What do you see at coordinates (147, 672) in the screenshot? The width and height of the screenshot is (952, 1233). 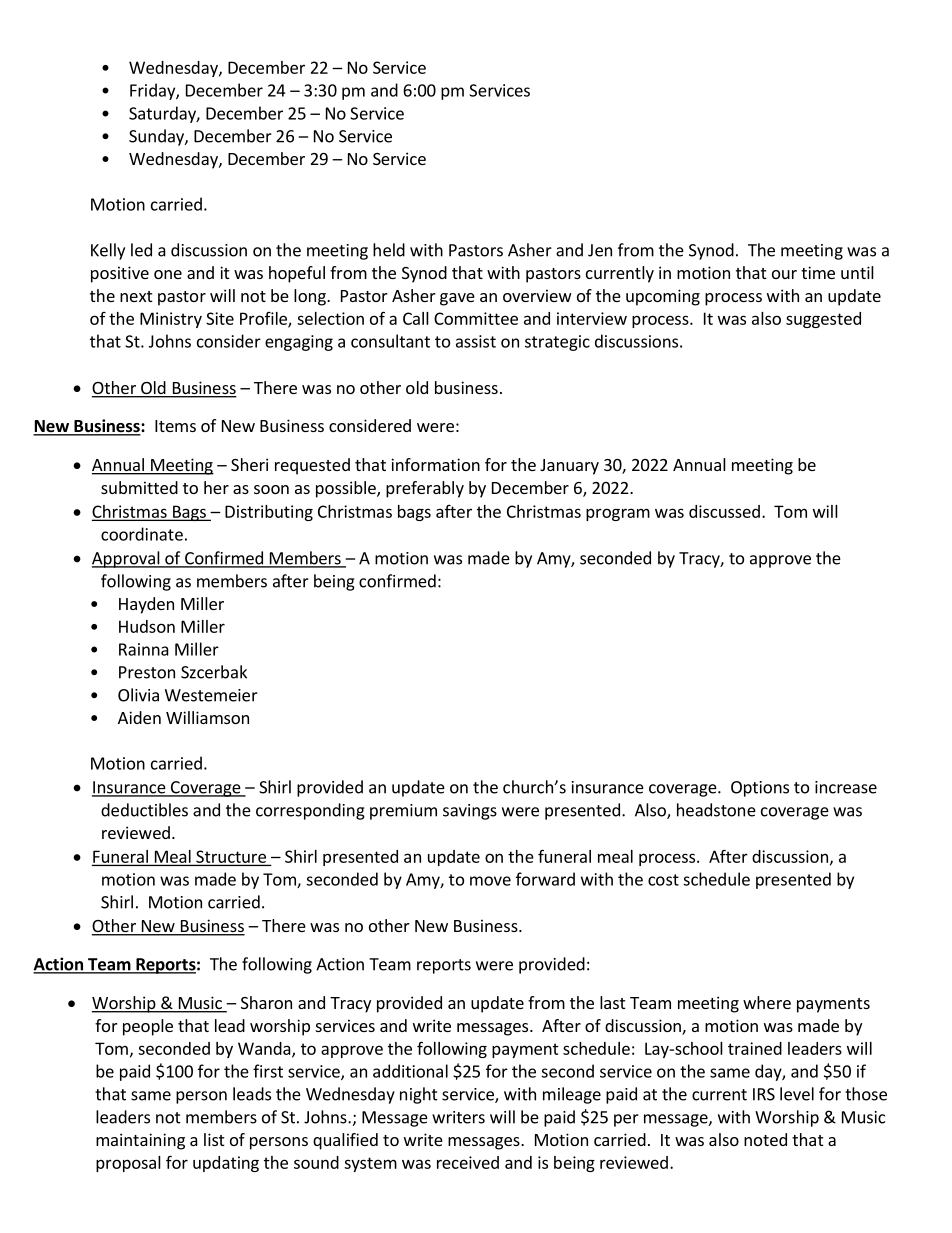 I see `Preston` at bounding box center [147, 672].
